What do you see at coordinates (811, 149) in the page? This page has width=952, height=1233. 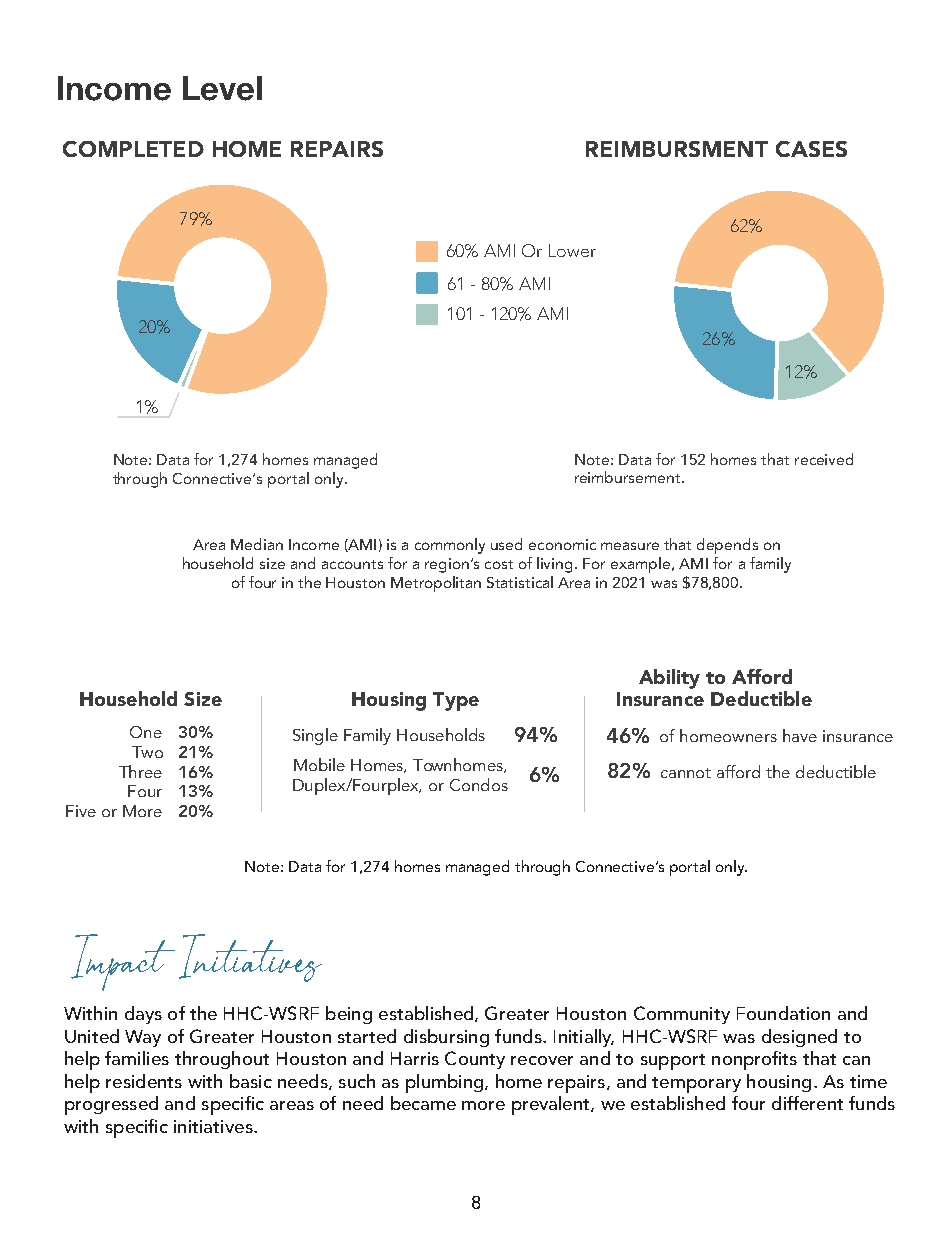 I see `CASES` at bounding box center [811, 149].
